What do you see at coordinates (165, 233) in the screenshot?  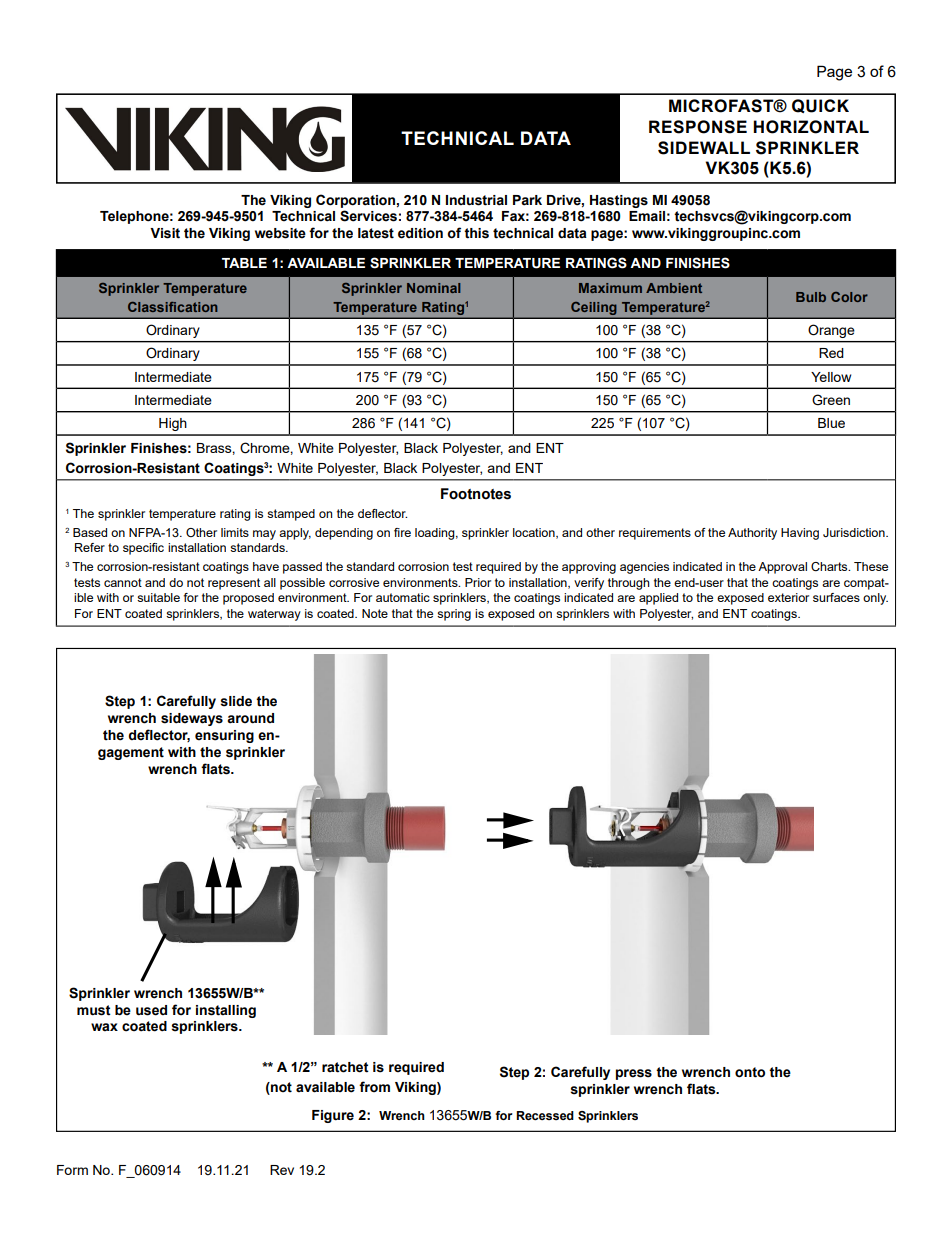 I see `Visit` at bounding box center [165, 233].
